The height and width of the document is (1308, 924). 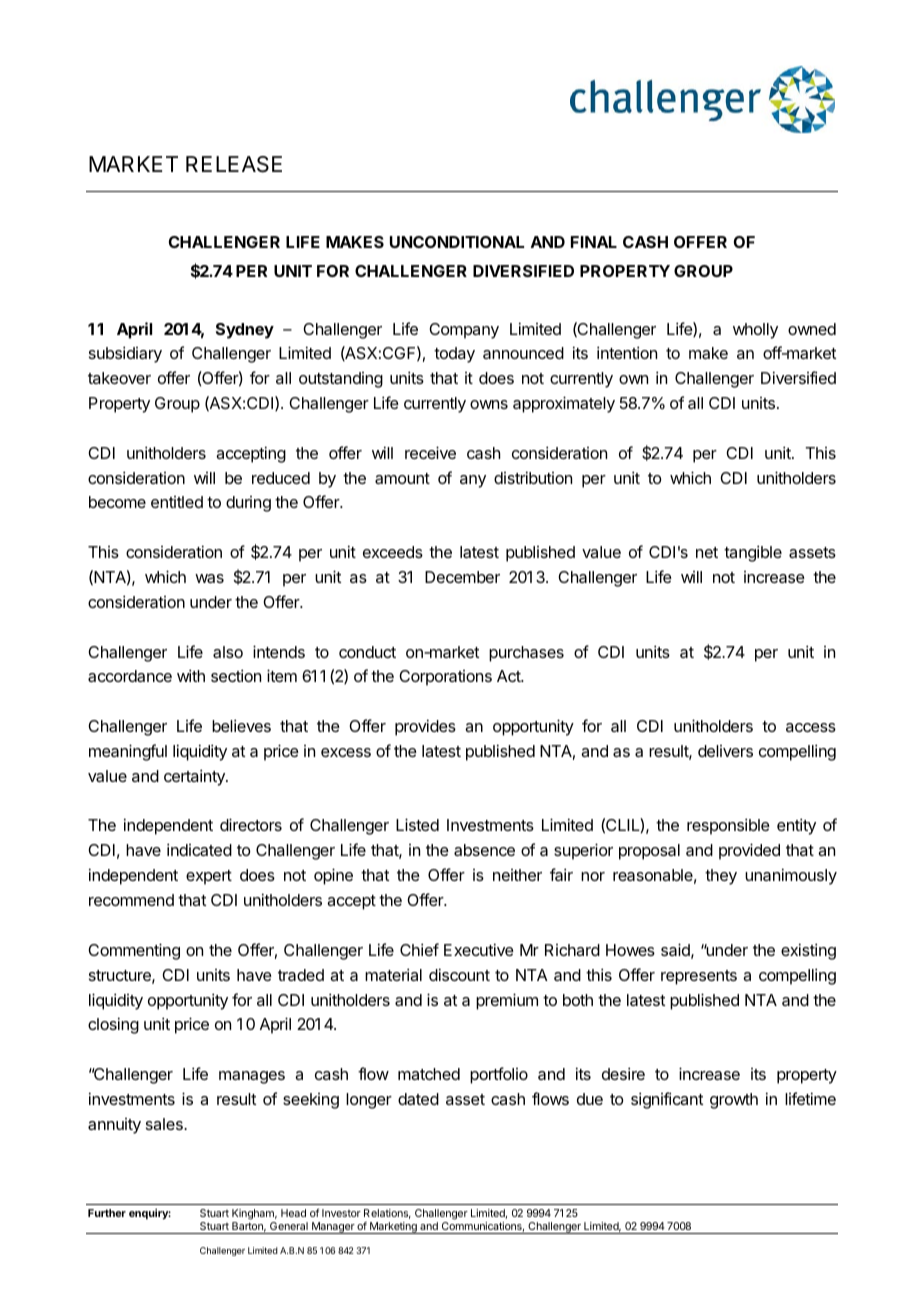 I want to click on FINAL, so click(x=594, y=242).
